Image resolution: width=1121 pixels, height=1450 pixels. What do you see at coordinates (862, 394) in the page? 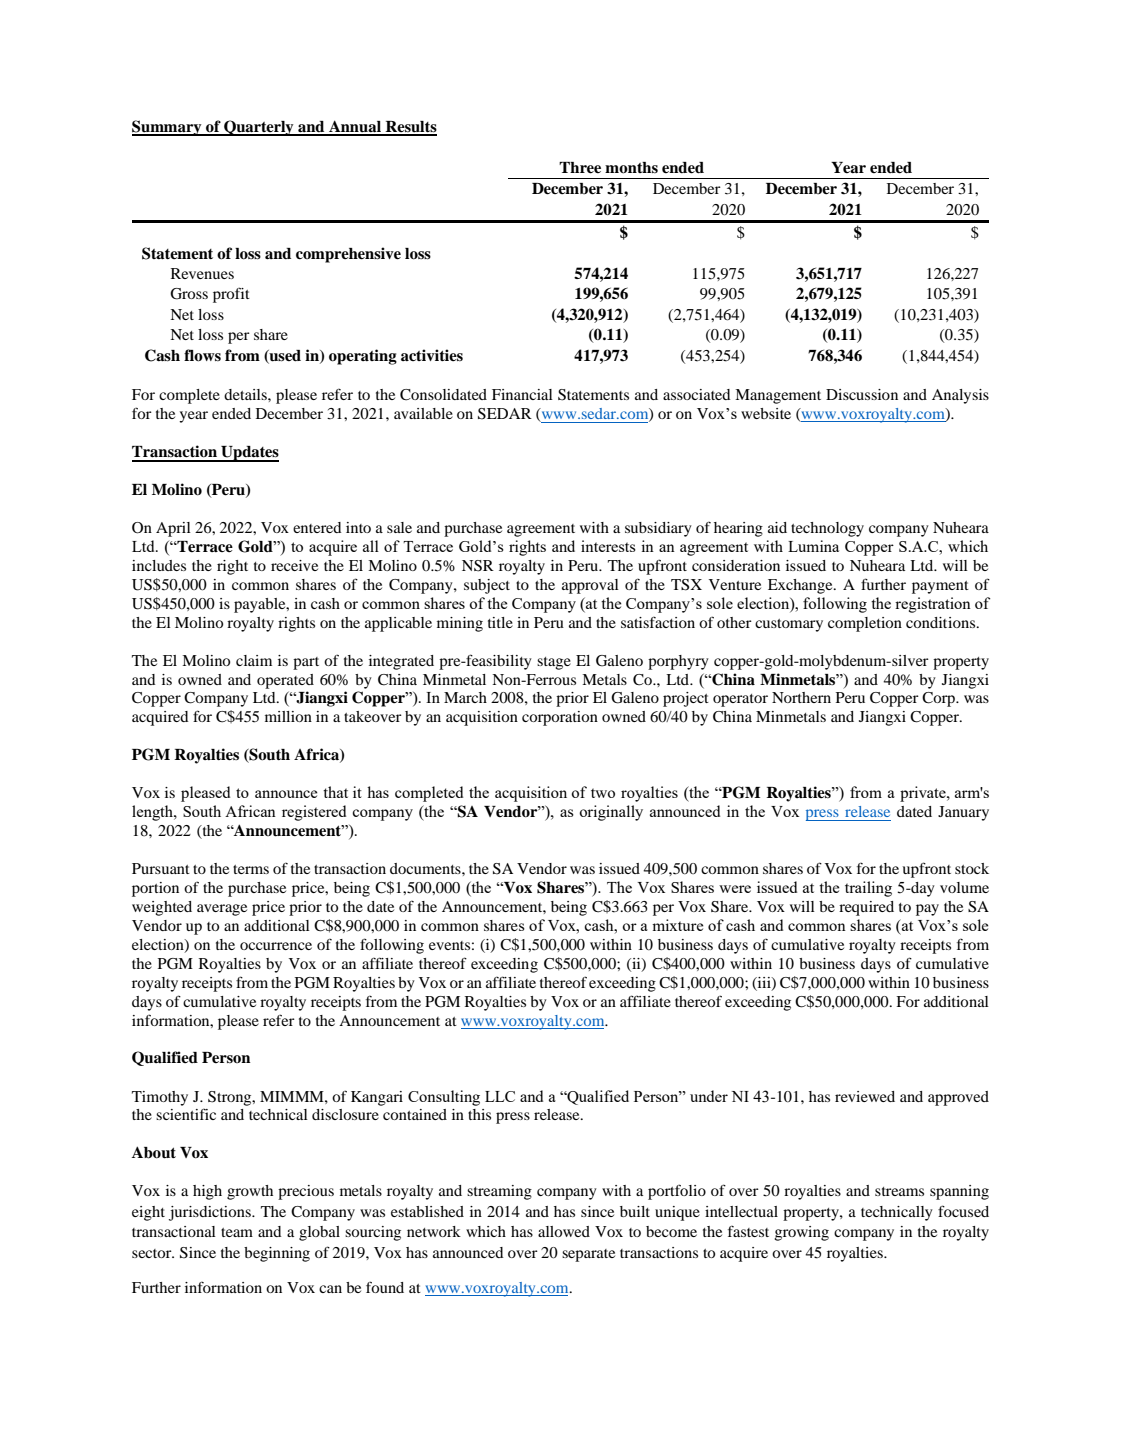
I see `Discussion` at bounding box center [862, 394].
